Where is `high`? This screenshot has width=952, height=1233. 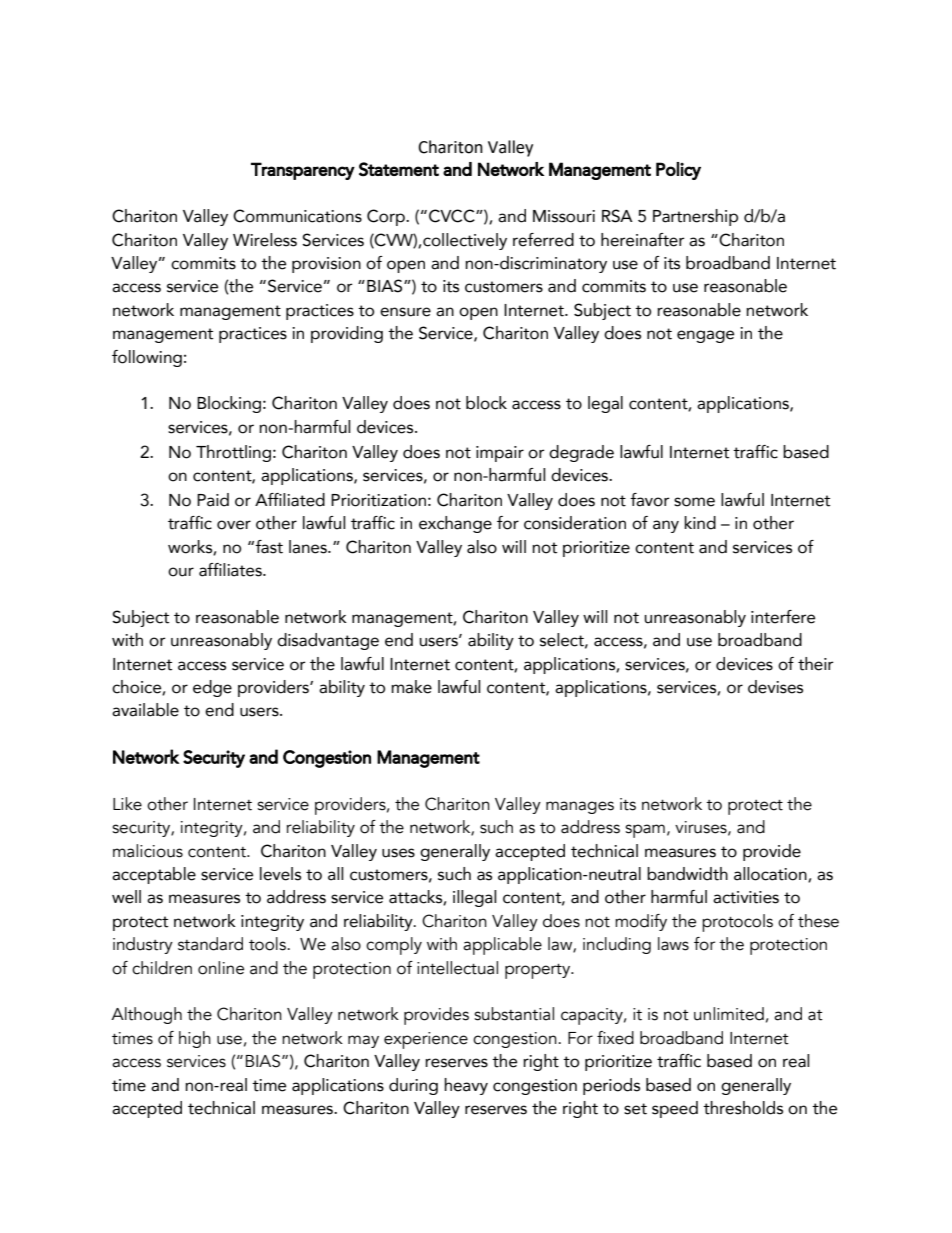 high is located at coordinates (195, 1039).
